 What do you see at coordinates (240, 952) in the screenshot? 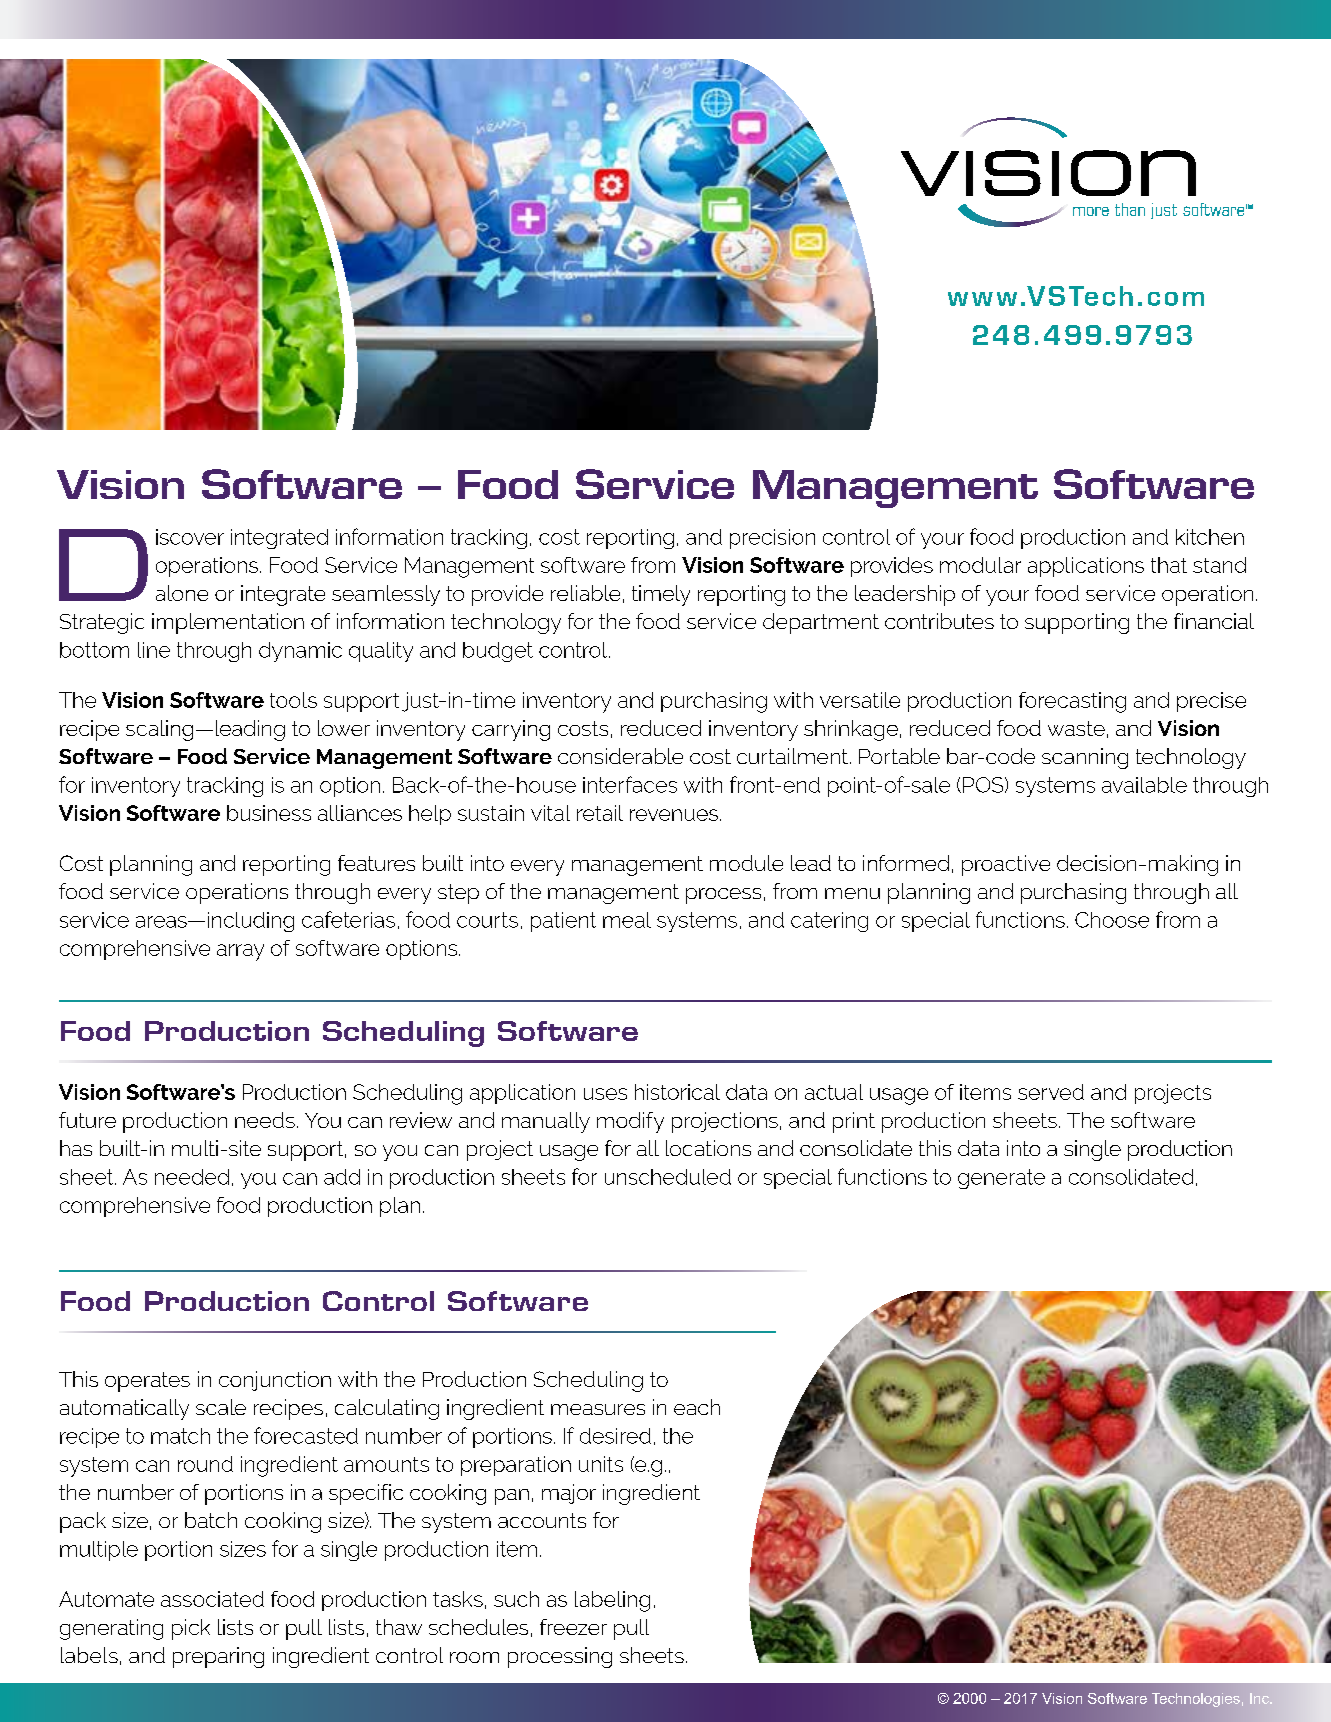
I see `array` at bounding box center [240, 952].
